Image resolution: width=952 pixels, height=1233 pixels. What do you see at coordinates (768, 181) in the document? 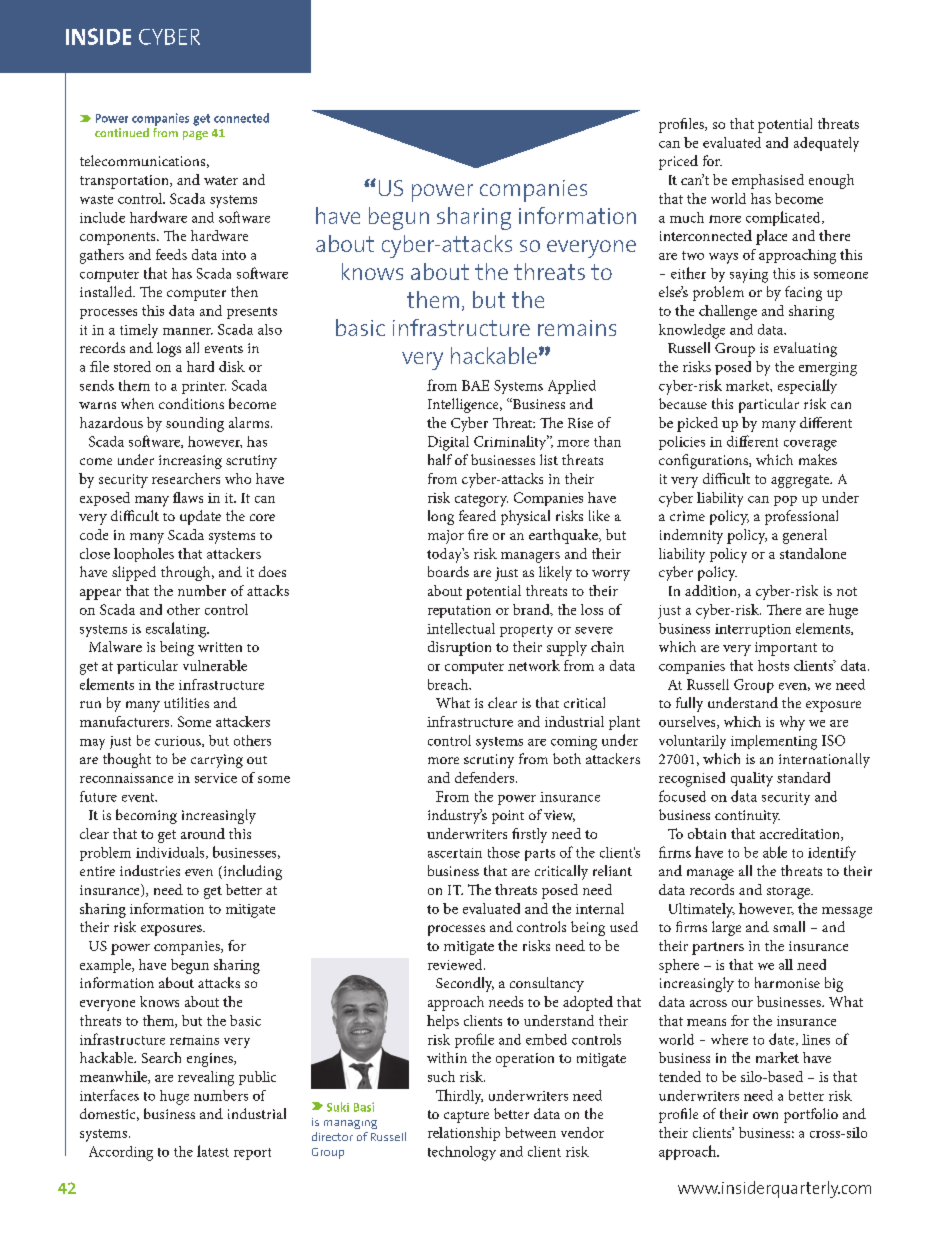
I see `emphasised` at bounding box center [768, 181].
